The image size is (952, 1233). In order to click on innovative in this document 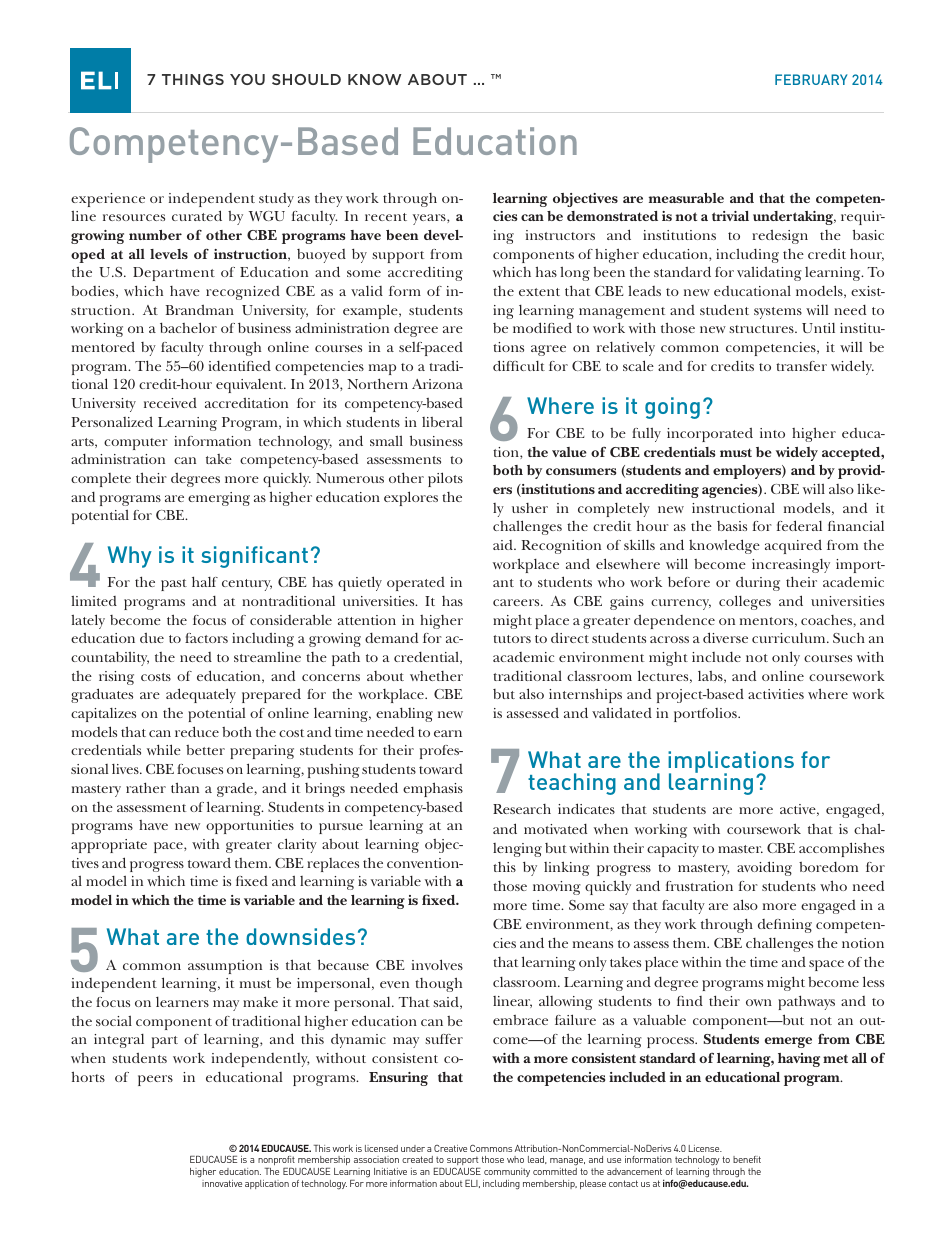, I will do `click(222, 1183)`.
